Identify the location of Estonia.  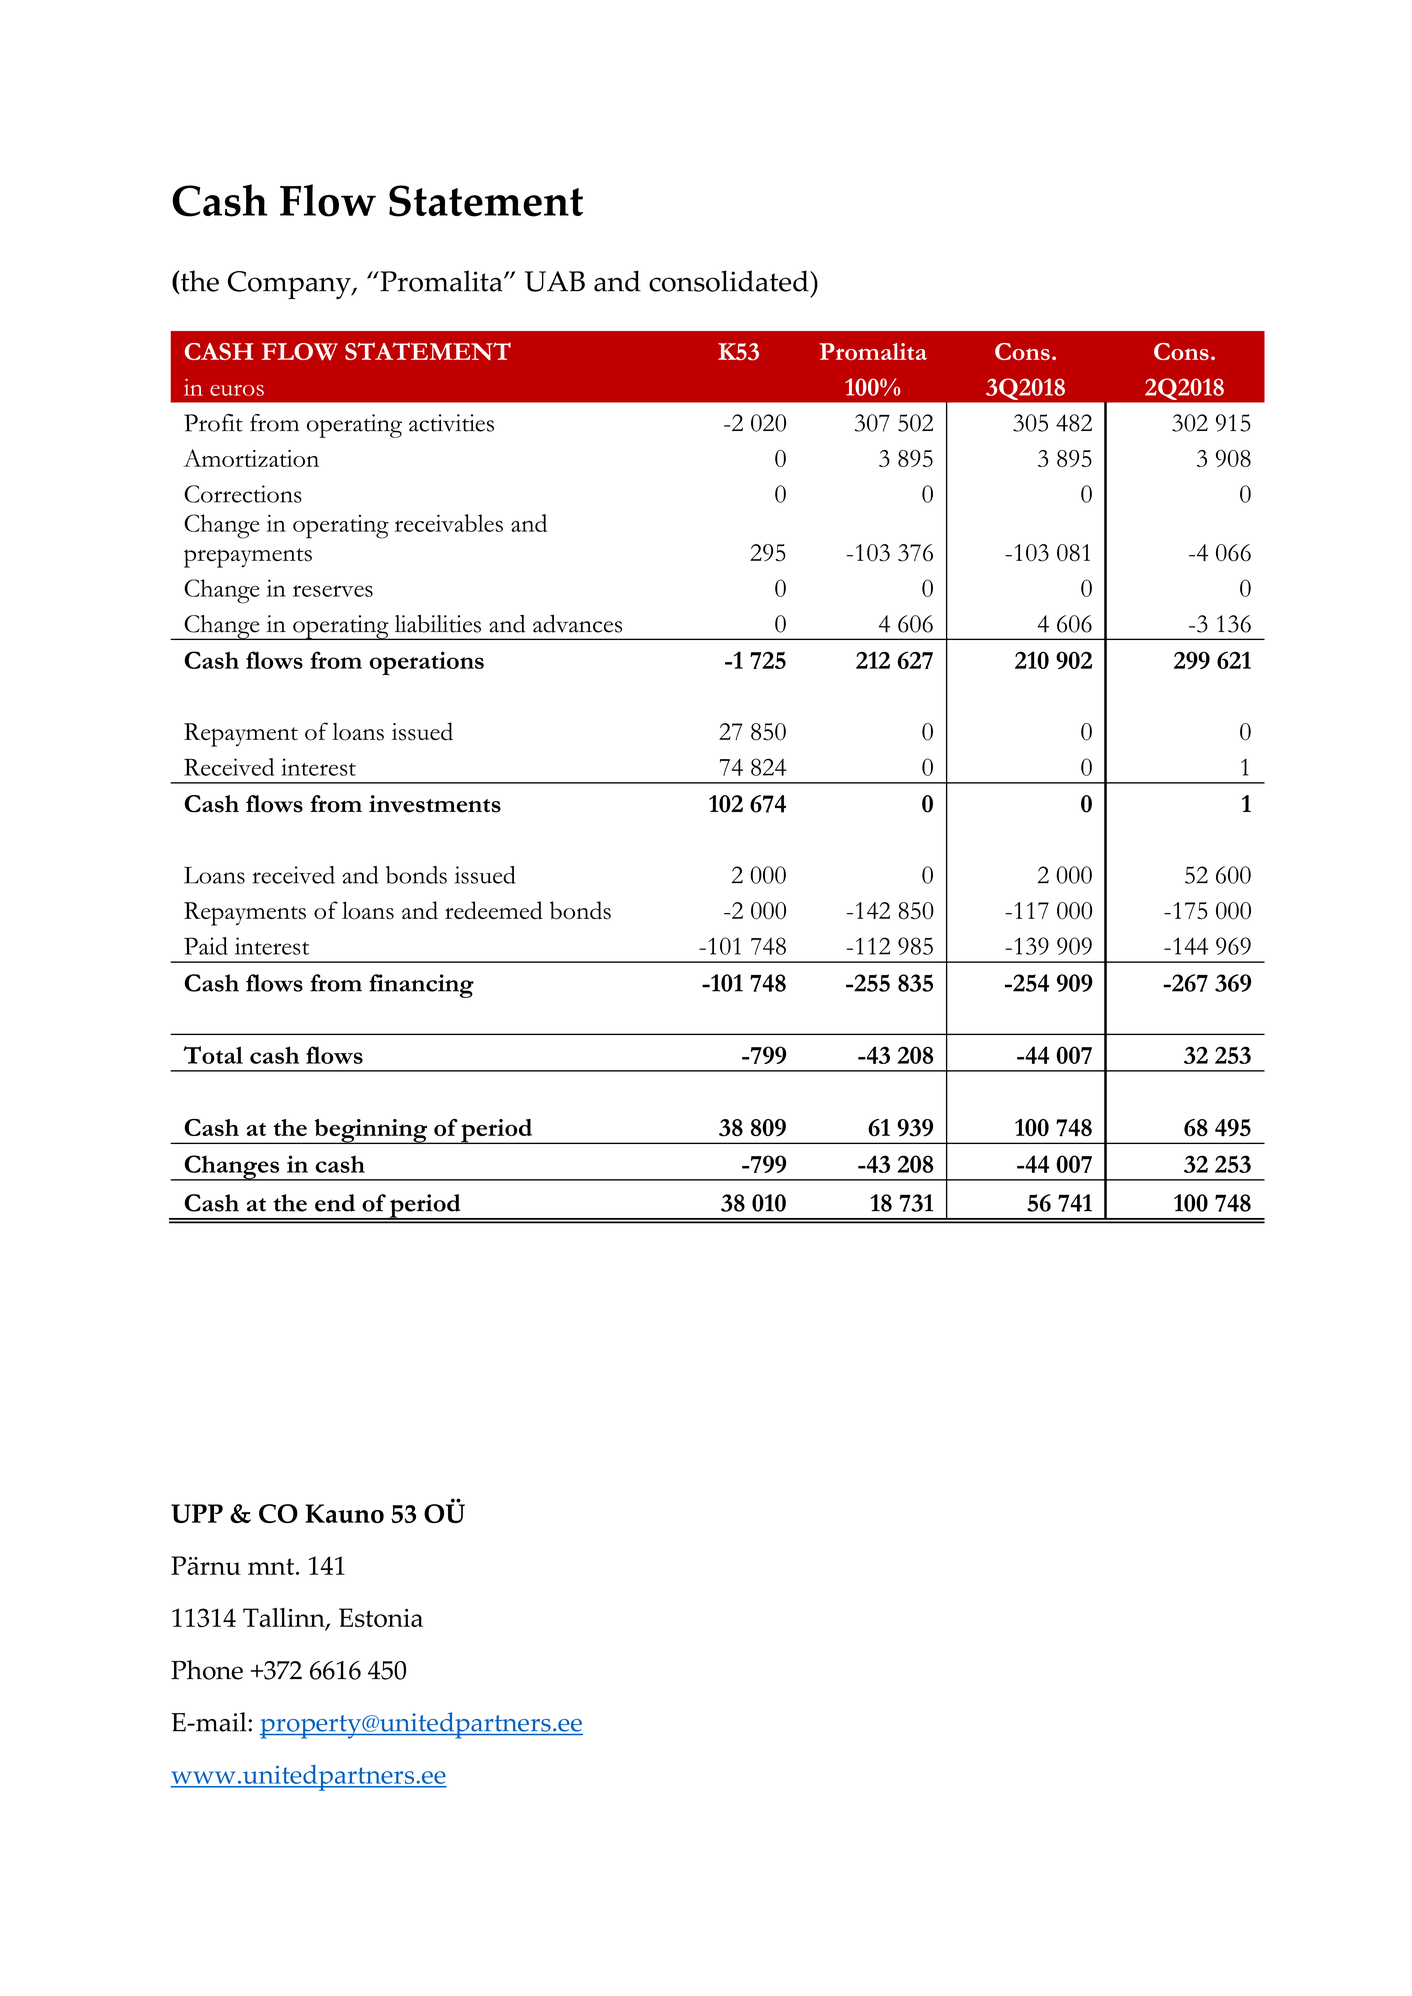
(381, 1618).
